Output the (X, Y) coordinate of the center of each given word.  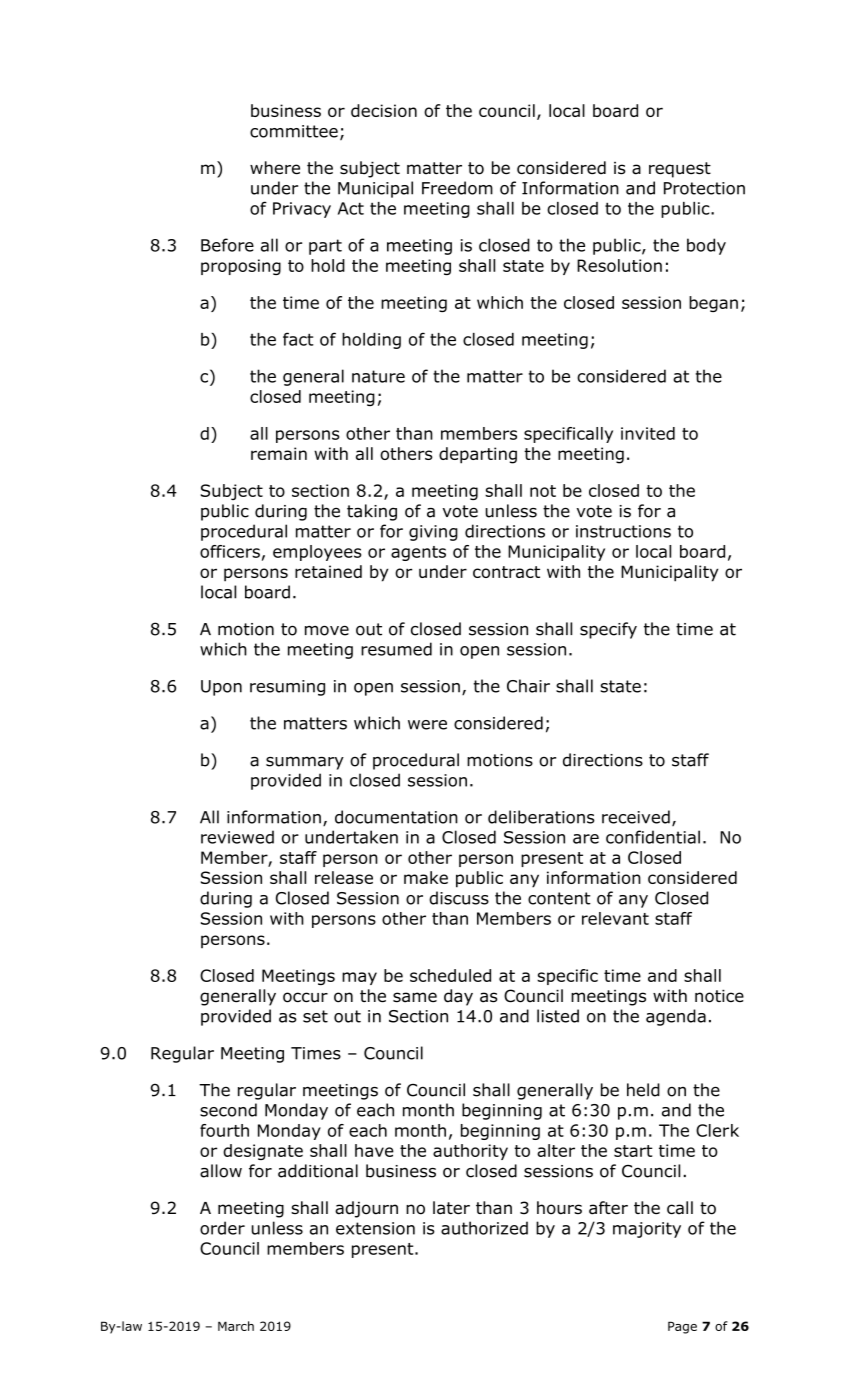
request (680, 170)
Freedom (457, 188)
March (236, 1326)
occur (305, 997)
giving (433, 533)
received (636, 817)
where (275, 168)
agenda (676, 1017)
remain (279, 453)
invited (648, 433)
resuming (287, 688)
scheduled (450, 975)
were (427, 725)
